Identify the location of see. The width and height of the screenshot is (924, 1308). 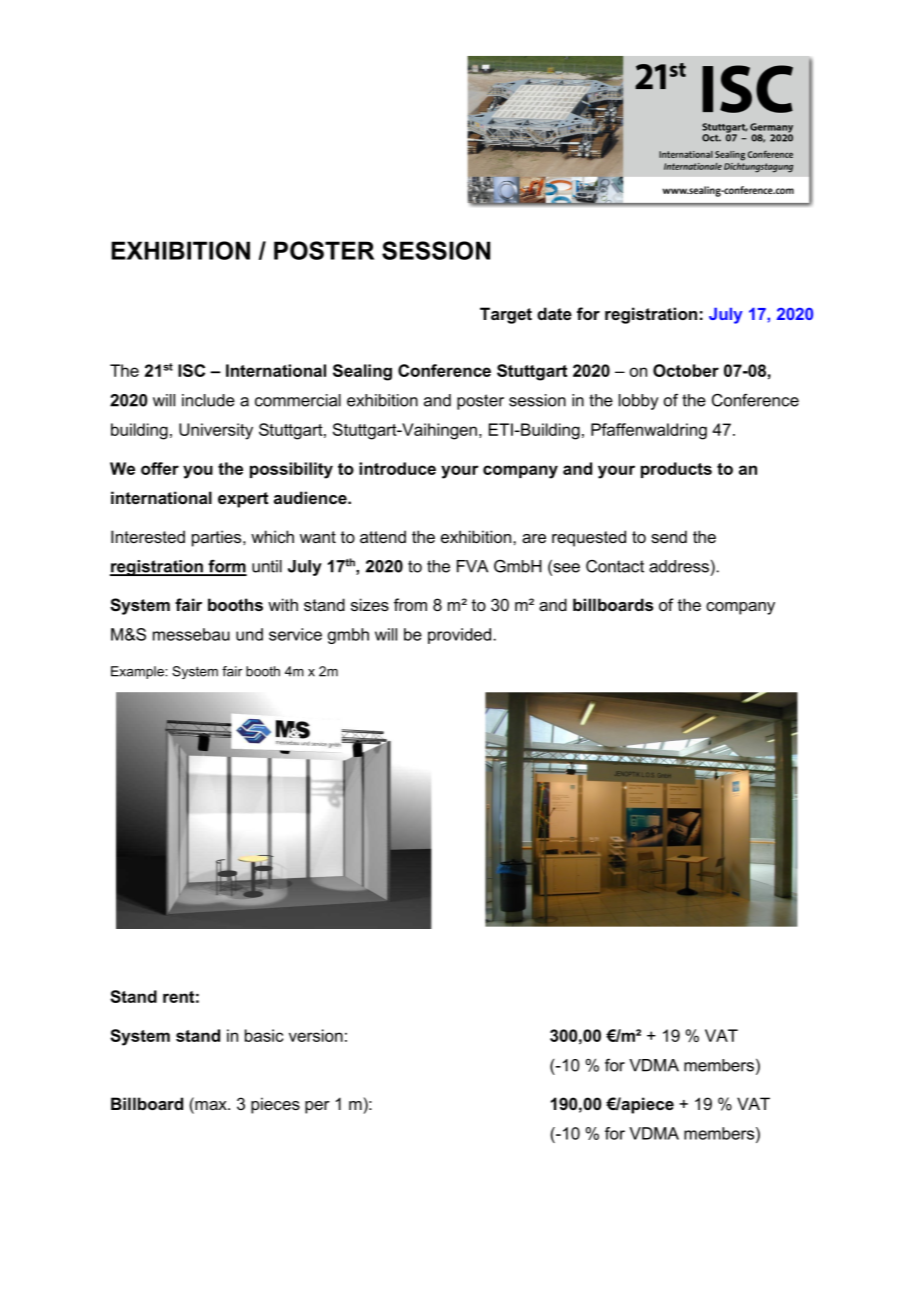
(565, 568).
